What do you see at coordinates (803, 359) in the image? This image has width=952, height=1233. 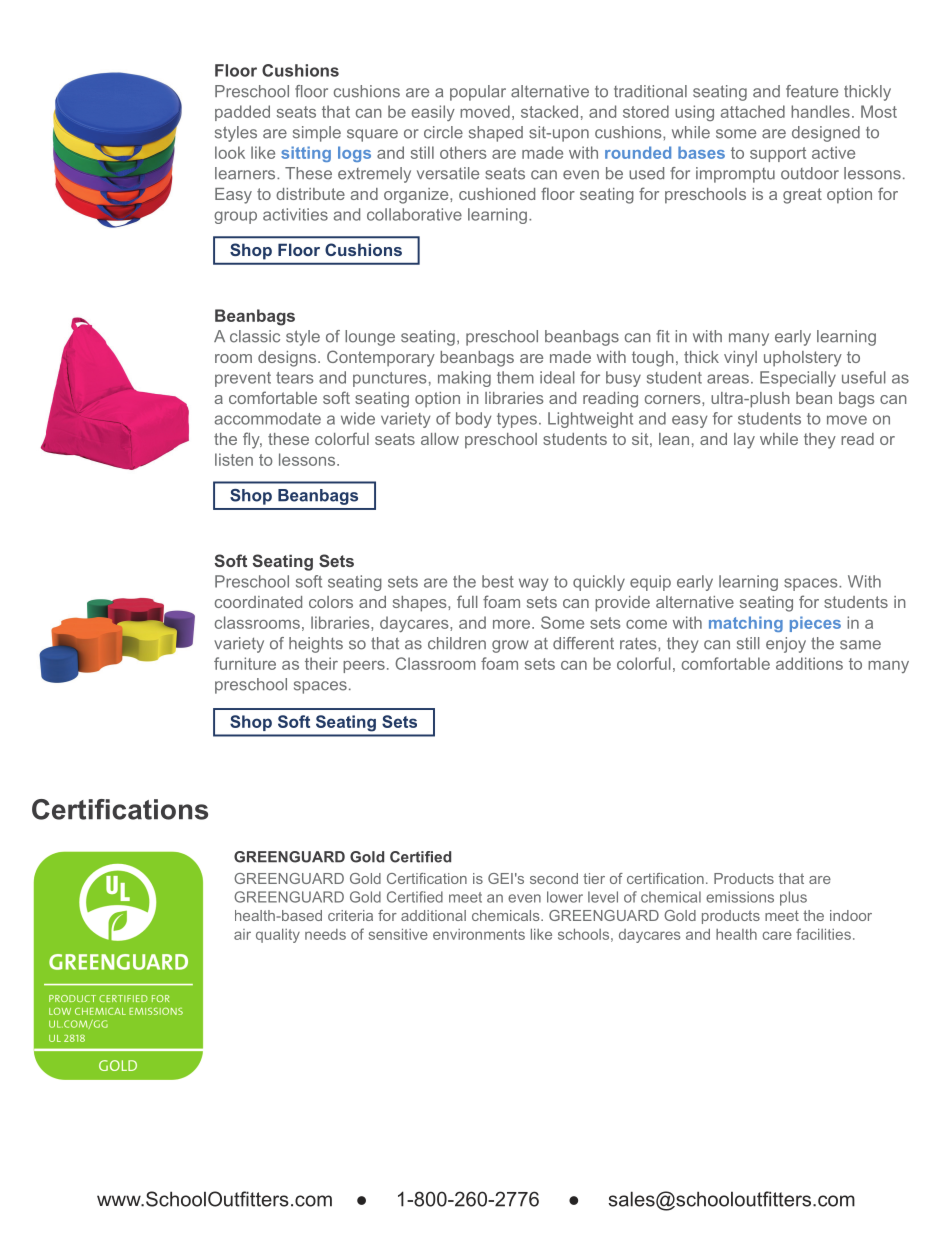 I see `upholstery` at bounding box center [803, 359].
